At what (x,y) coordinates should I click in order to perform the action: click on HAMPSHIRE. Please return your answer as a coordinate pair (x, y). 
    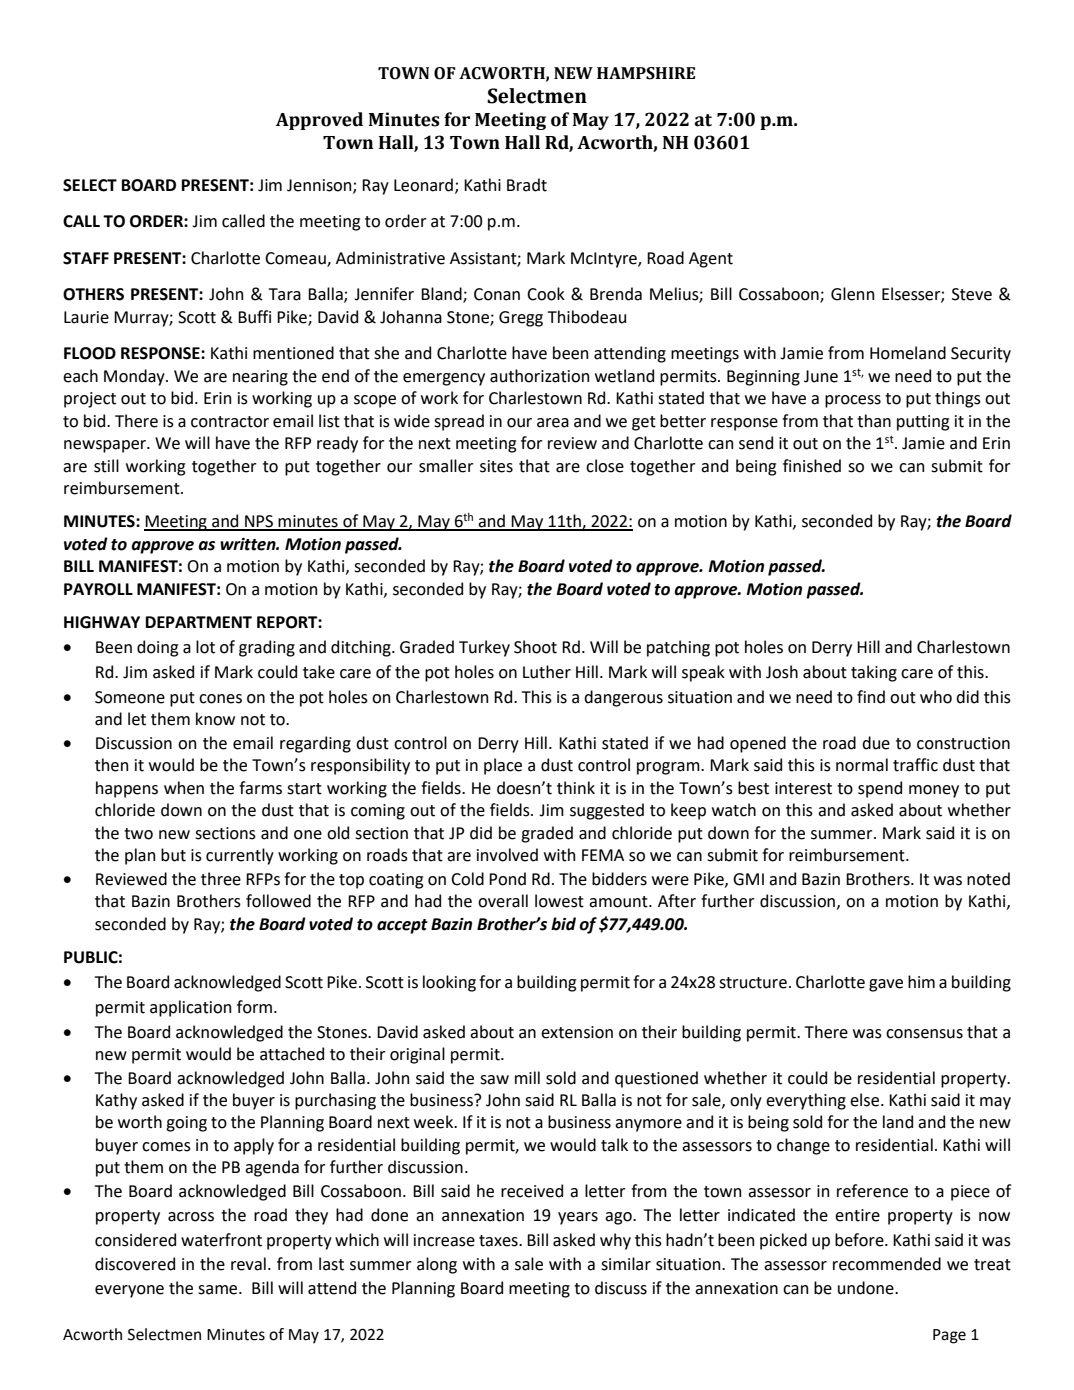
    Looking at the image, I should click on (646, 73).
